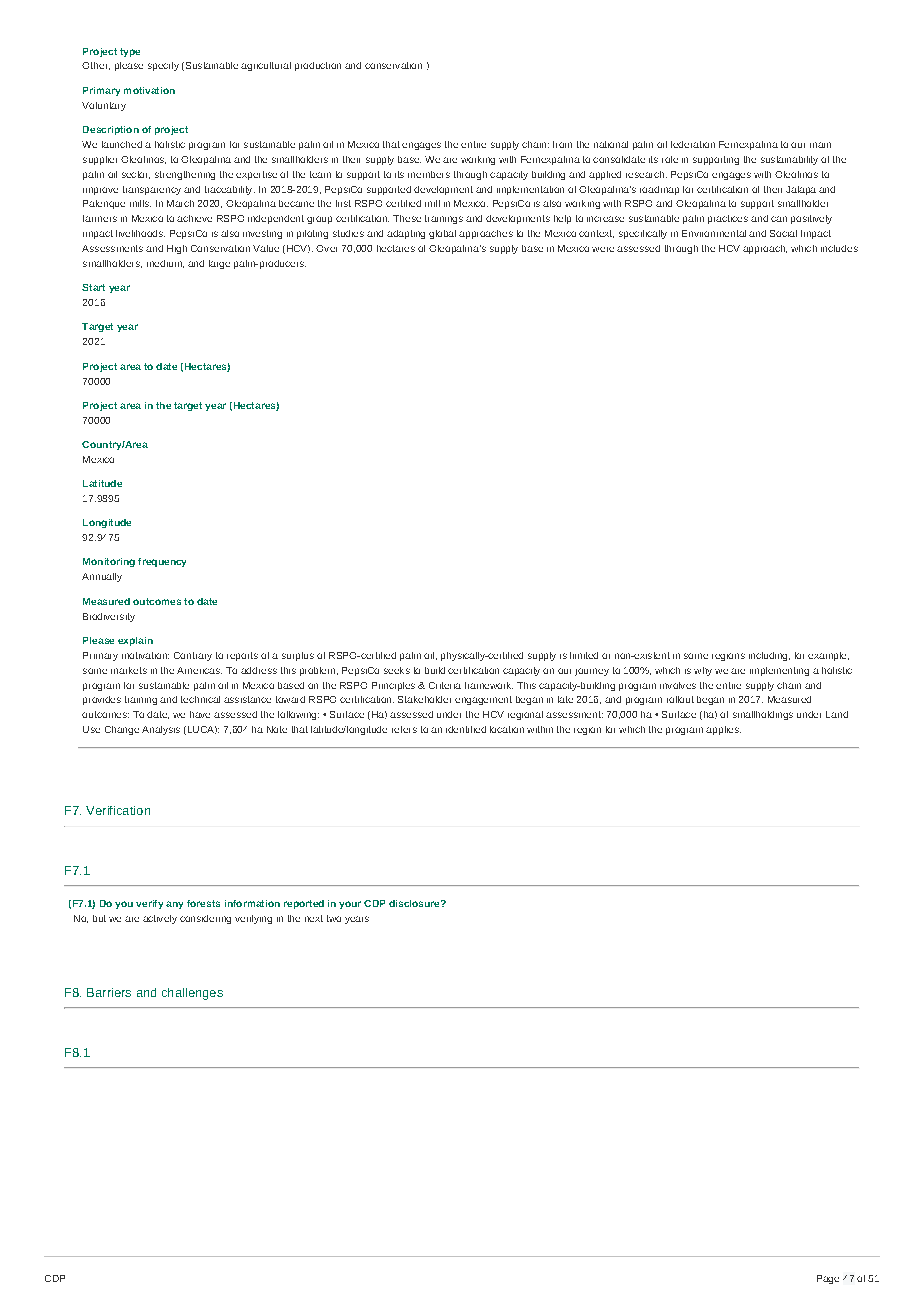  What do you see at coordinates (350, 905) in the screenshot?
I see `your` at bounding box center [350, 905].
